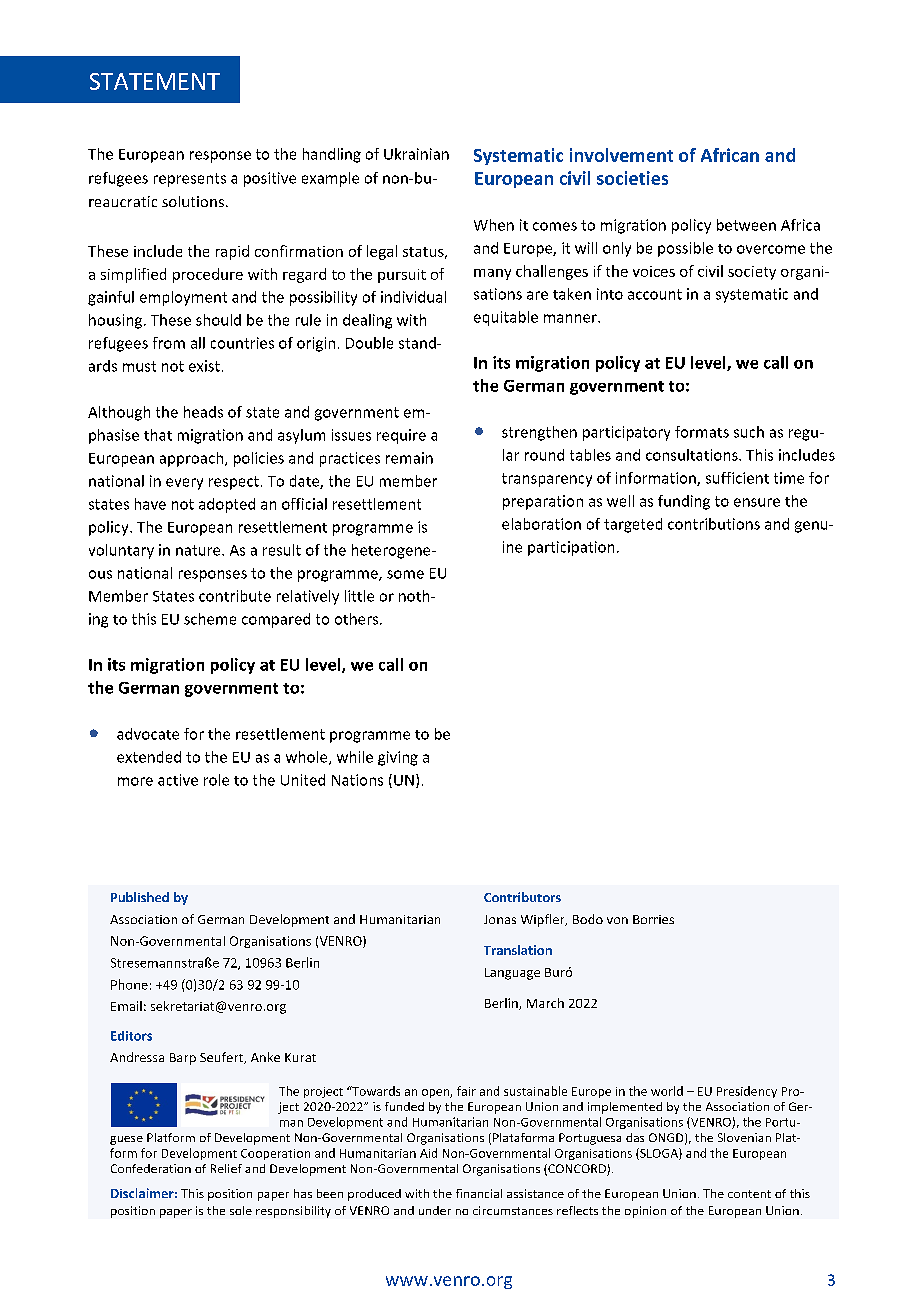  I want to click on represents, so click(190, 180).
